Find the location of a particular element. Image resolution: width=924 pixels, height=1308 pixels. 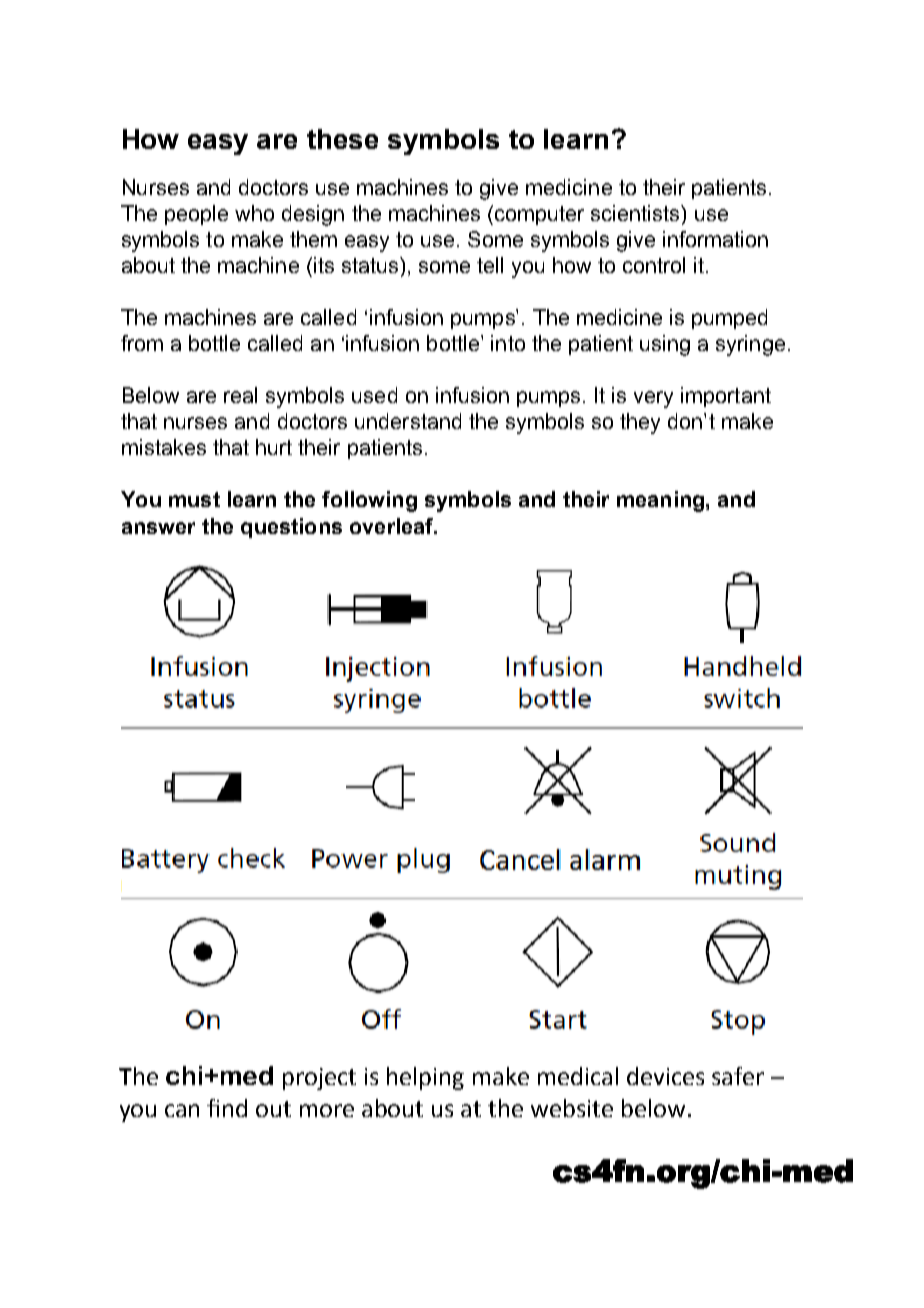

they is located at coordinates (640, 423).
